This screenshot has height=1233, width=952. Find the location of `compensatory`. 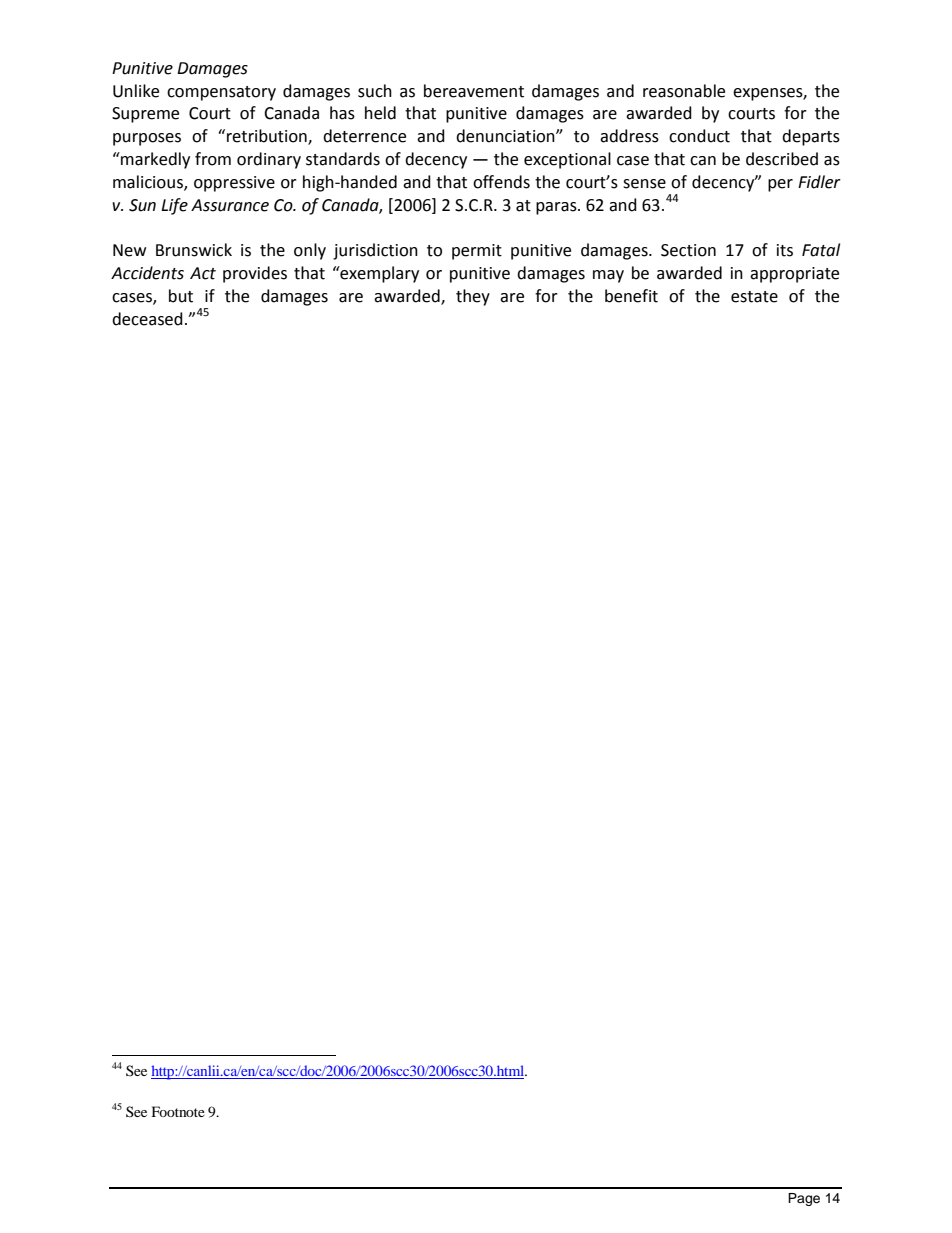

compensatory is located at coordinates (221, 93).
